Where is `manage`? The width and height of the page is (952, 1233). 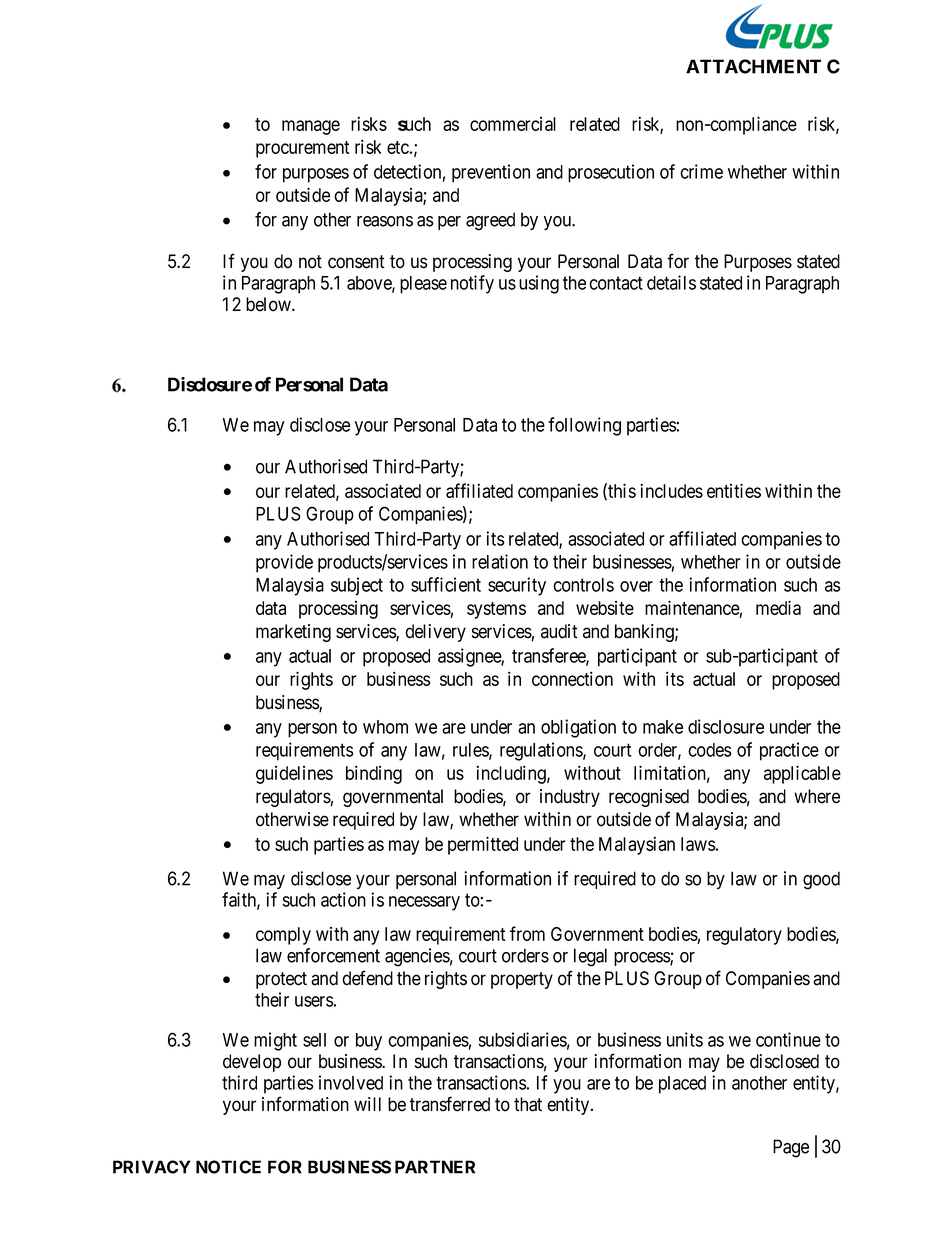 manage is located at coordinates (311, 127).
